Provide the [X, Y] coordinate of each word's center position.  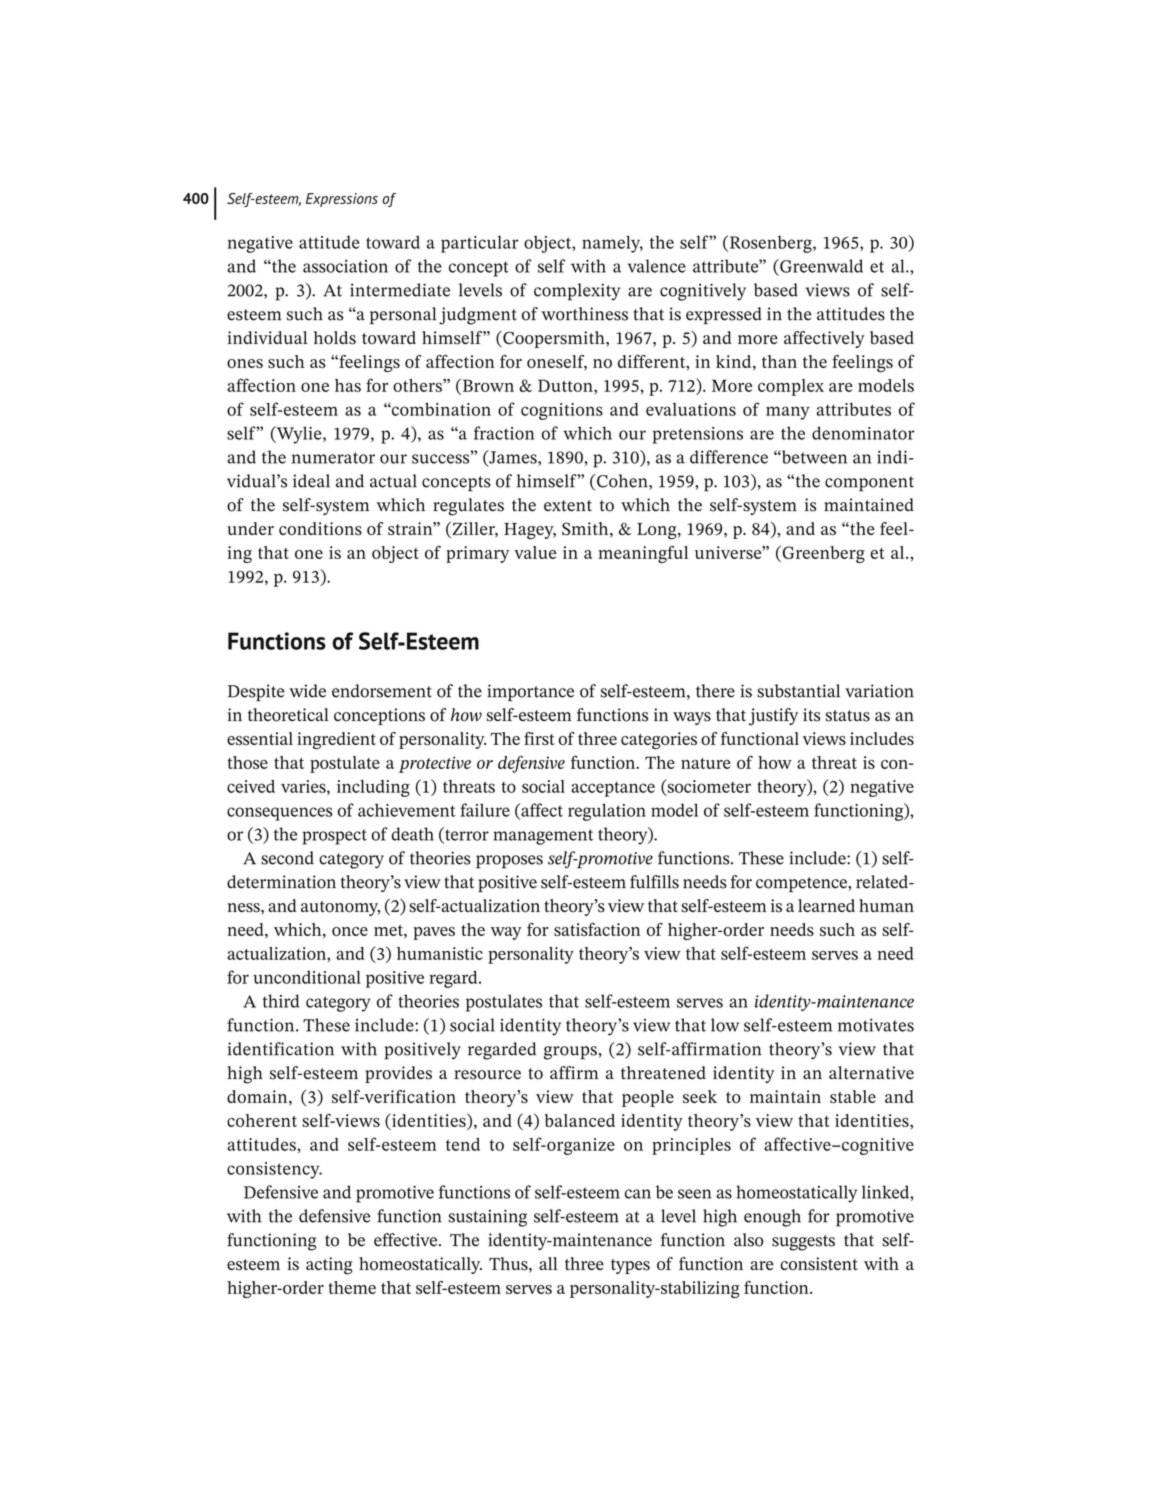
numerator [333, 458]
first [539, 738]
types [630, 1266]
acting [329, 1266]
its [811, 715]
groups [570, 1053]
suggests [803, 1243]
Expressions [342, 200]
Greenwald [820, 266]
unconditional [307, 977]
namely [612, 244]
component [869, 484]
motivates [876, 1025]
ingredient [336, 740]
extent [568, 506]
